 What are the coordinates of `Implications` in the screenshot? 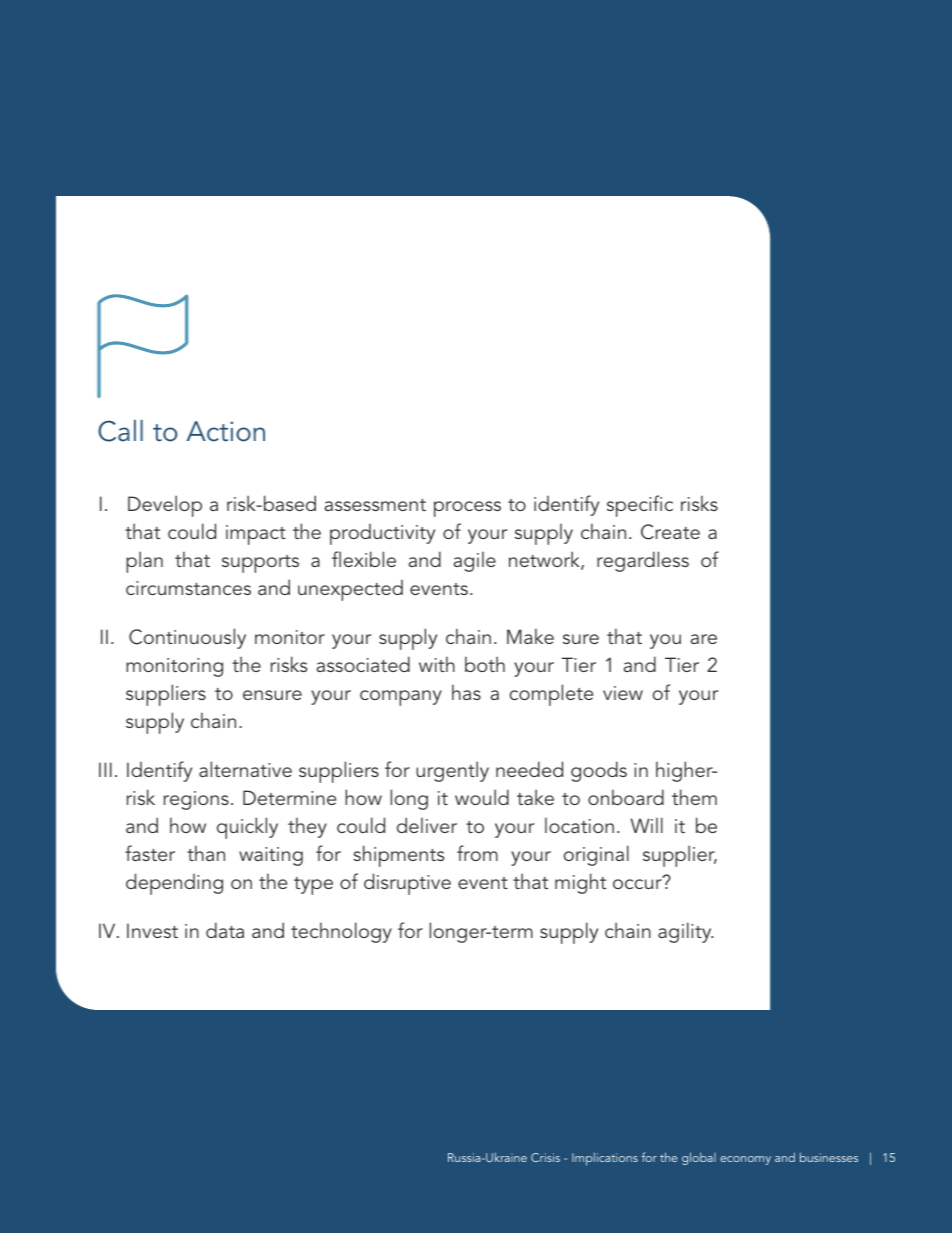 It's located at (605, 1159).
